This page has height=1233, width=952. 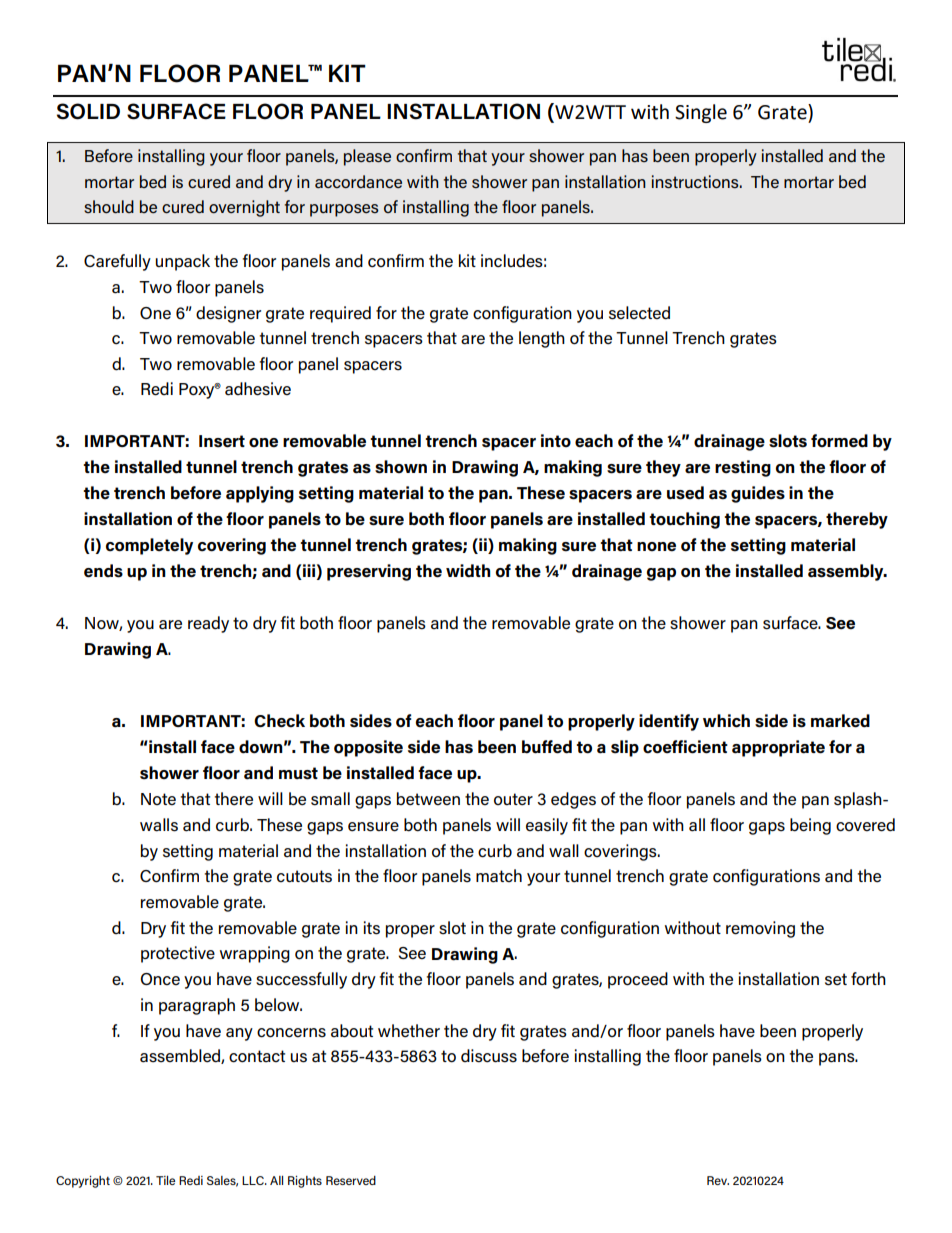 I want to click on shown, so click(x=401, y=467).
